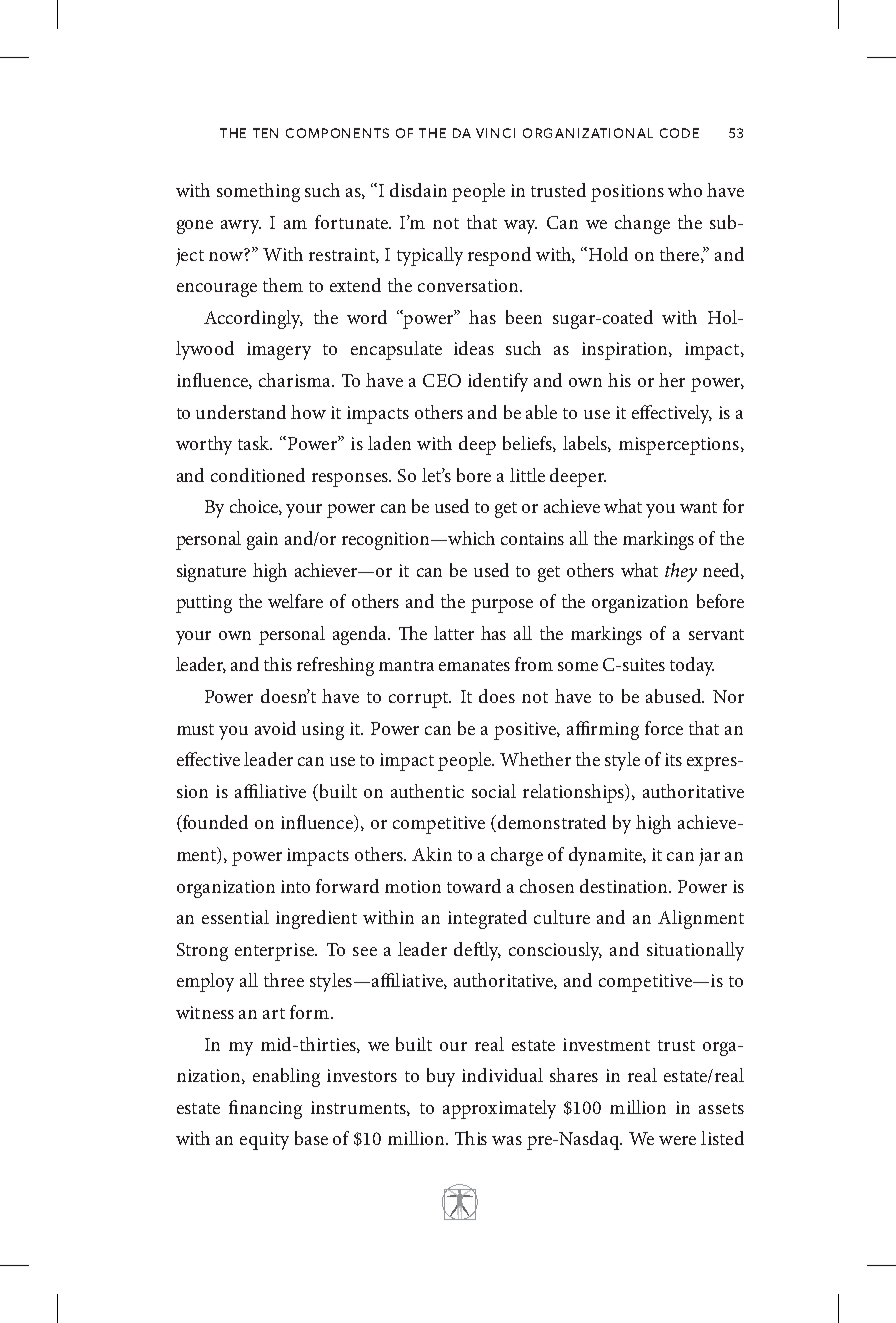 The image size is (896, 1323). I want to click on awry, so click(241, 227).
